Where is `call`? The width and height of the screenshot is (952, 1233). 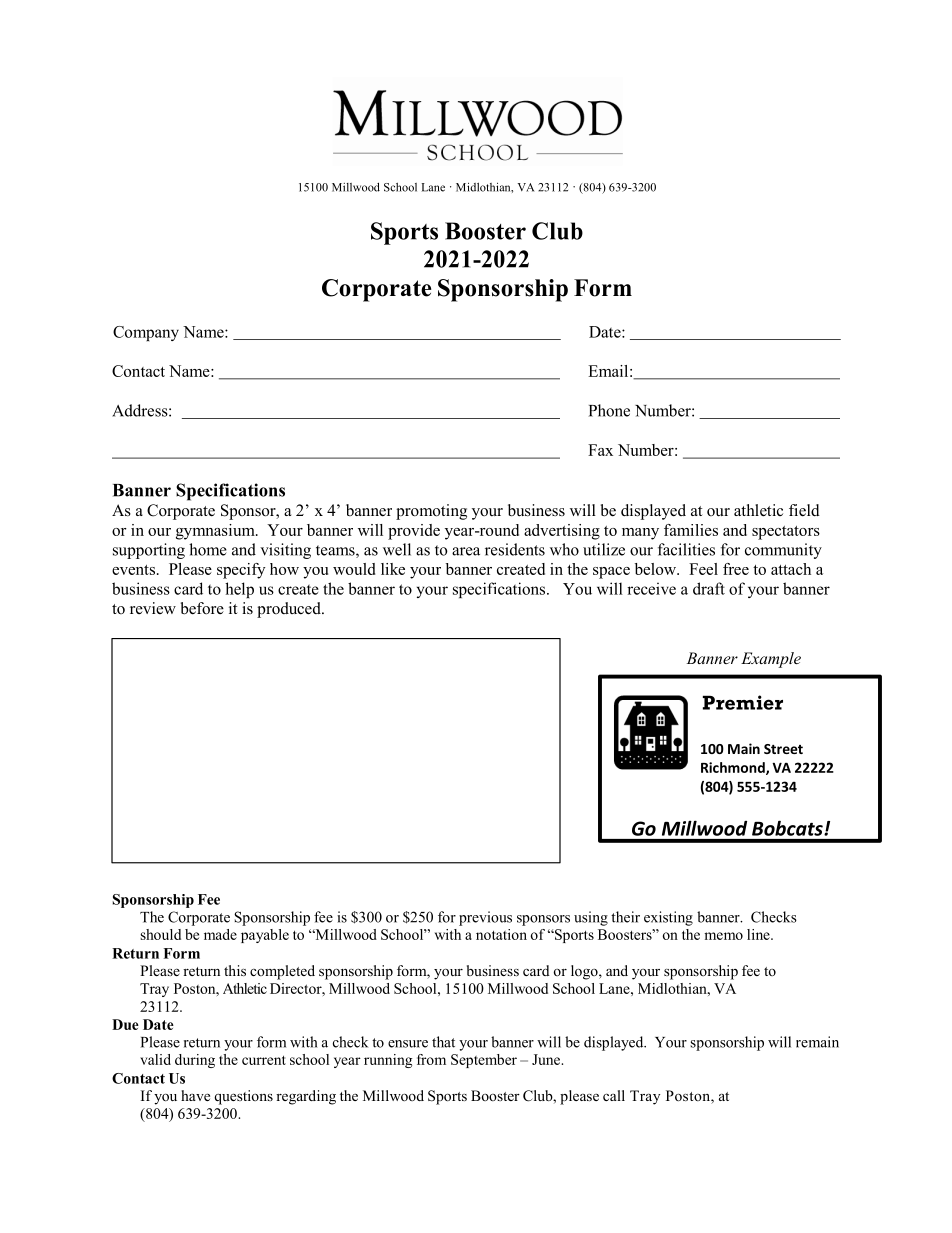
call is located at coordinates (614, 1095).
